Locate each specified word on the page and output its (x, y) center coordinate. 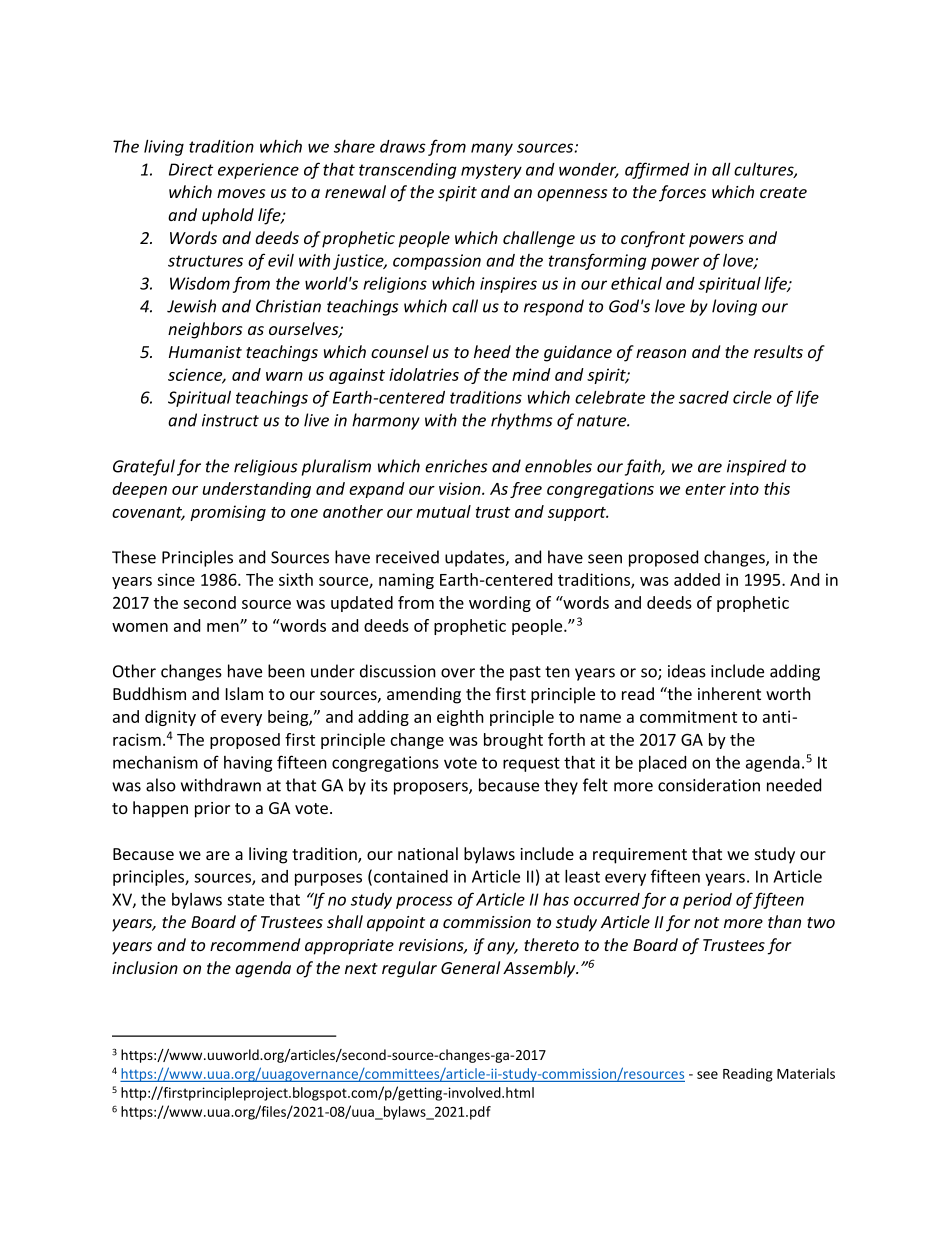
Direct (191, 169)
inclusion (145, 967)
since (176, 579)
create (783, 192)
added (697, 579)
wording (500, 604)
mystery (491, 171)
